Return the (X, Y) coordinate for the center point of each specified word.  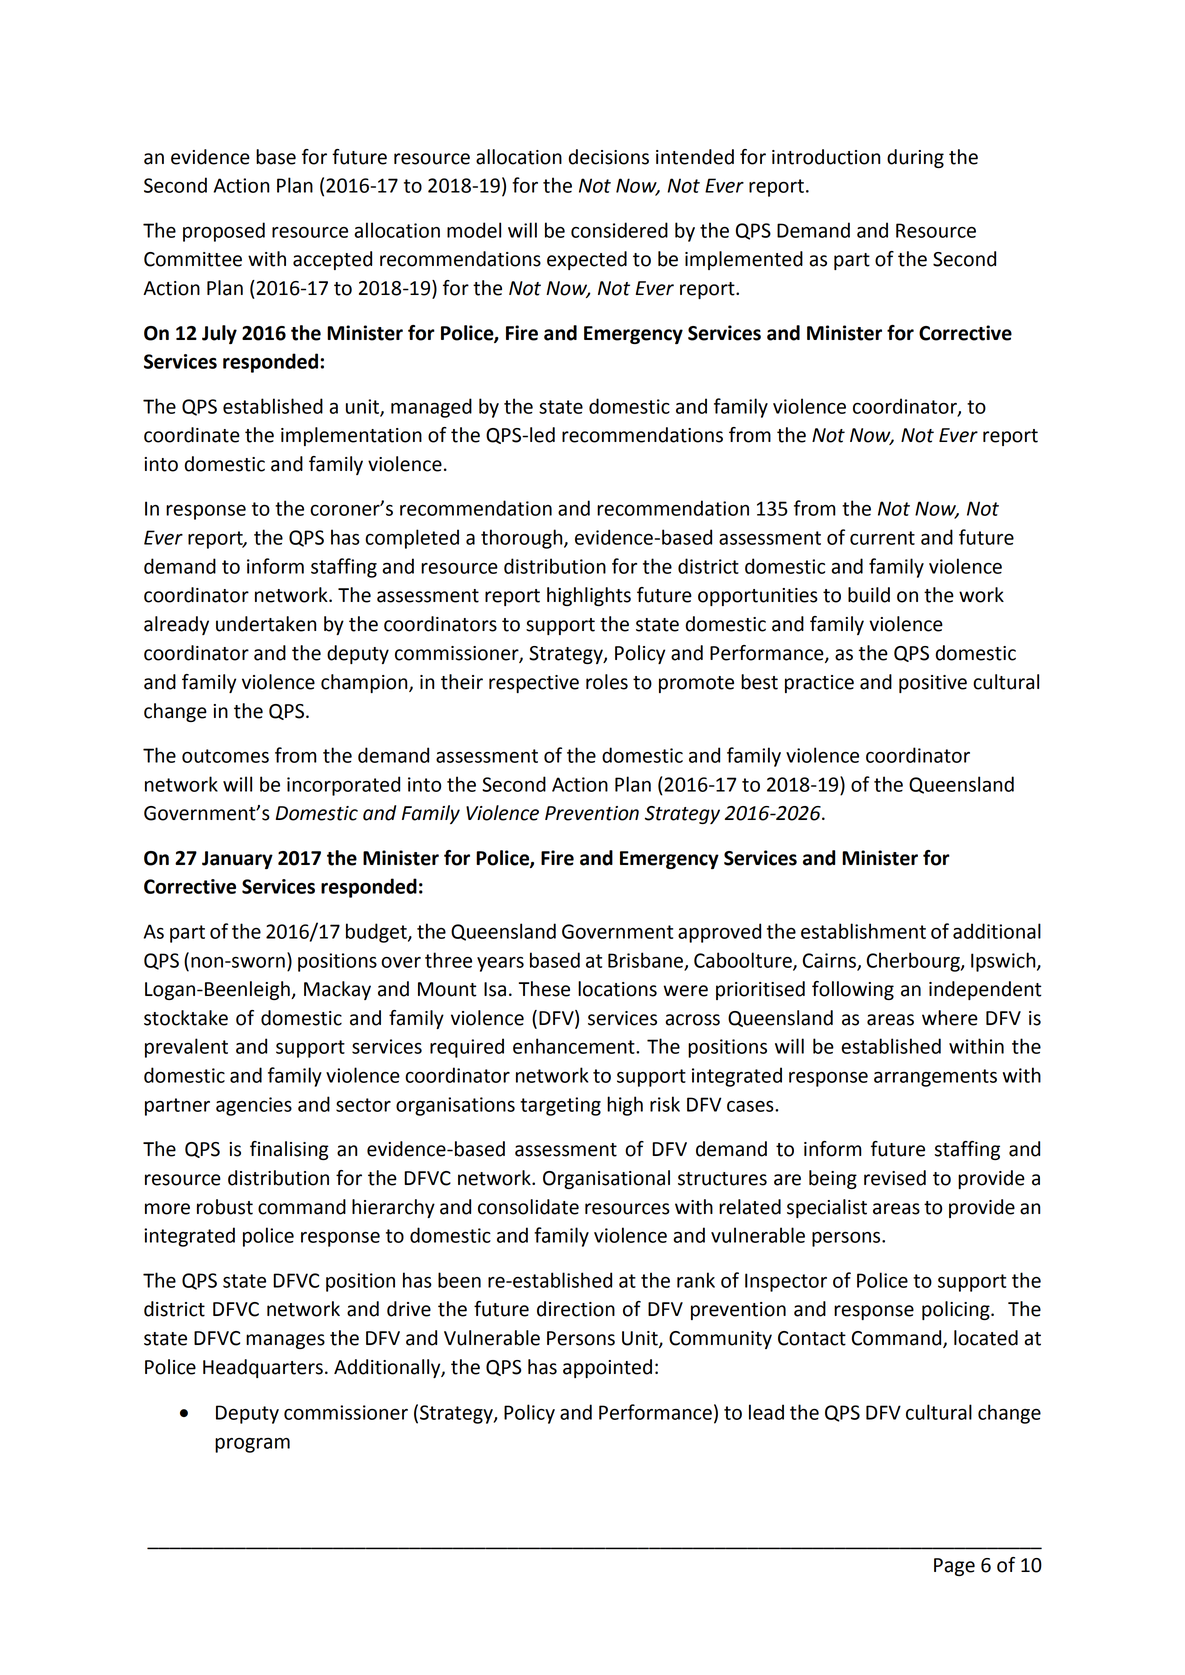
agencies (254, 1106)
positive (933, 684)
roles (607, 682)
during (915, 158)
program (252, 1445)
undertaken (266, 624)
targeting (560, 1106)
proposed (224, 232)
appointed (607, 1368)
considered (619, 230)
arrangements (935, 1078)
